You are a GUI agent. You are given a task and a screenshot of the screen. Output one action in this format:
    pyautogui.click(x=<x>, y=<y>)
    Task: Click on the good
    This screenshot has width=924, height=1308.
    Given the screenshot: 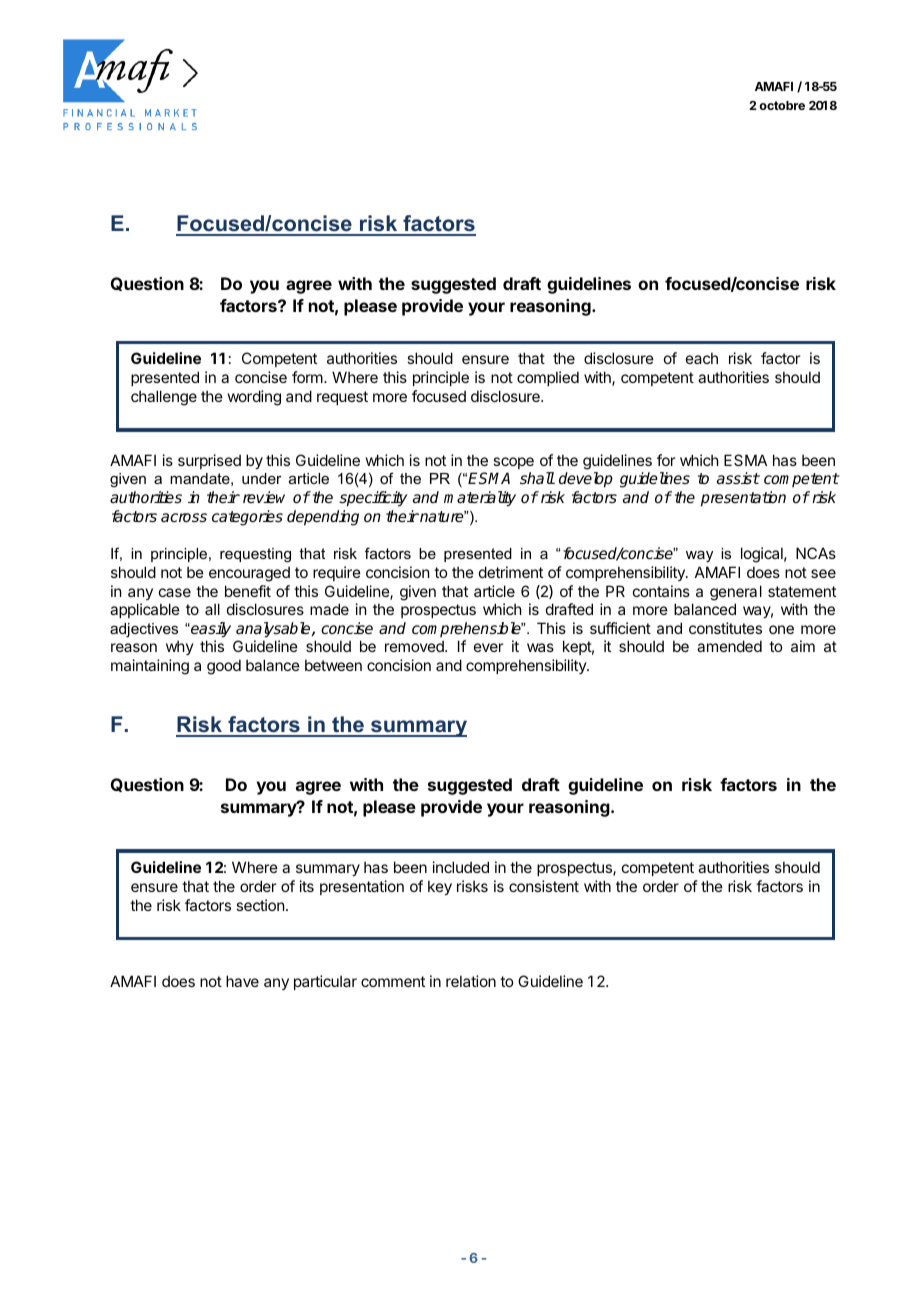 What is the action you would take?
    pyautogui.click(x=224, y=667)
